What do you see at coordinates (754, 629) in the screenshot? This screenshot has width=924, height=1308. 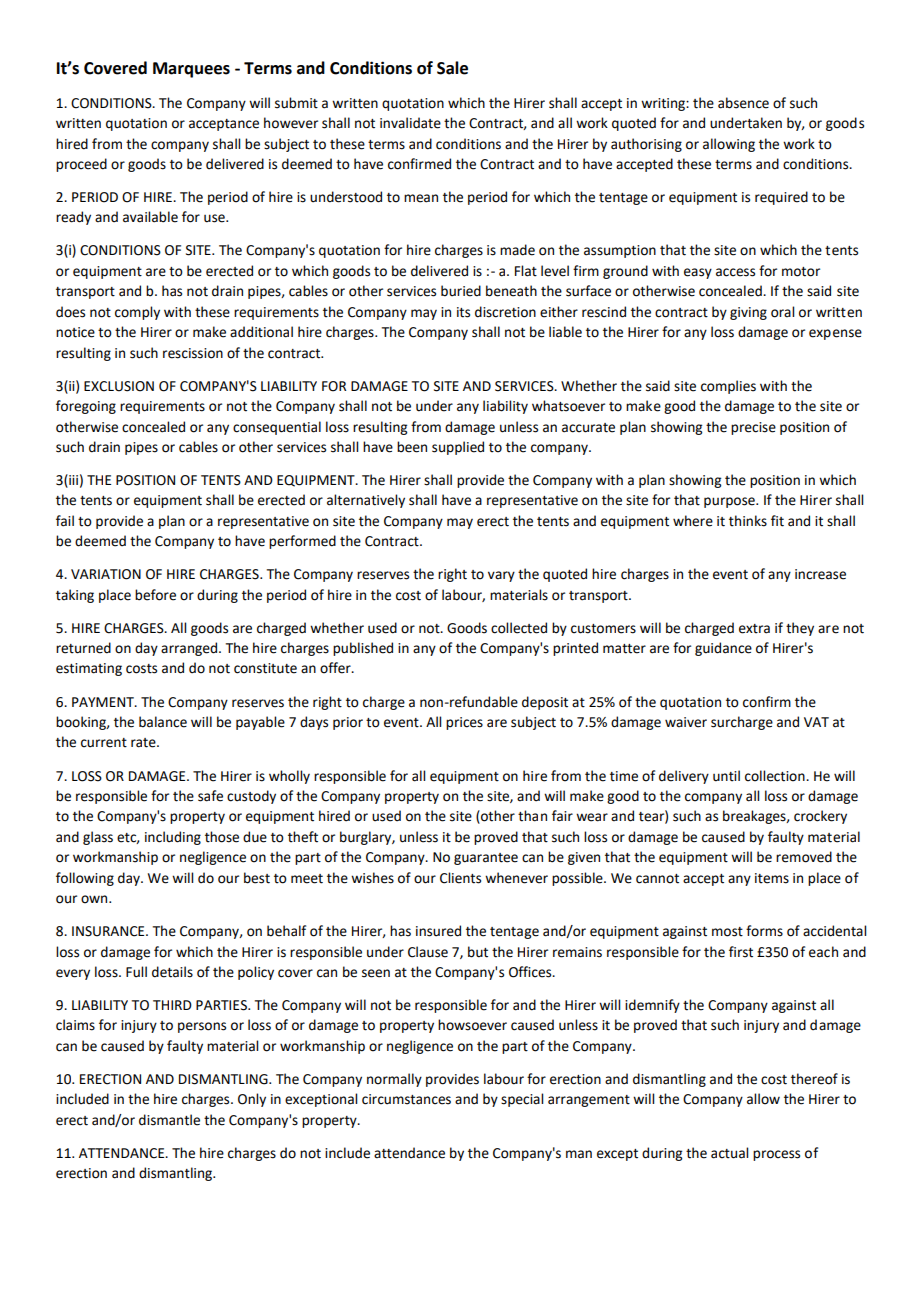 I see `extra` at bounding box center [754, 629].
